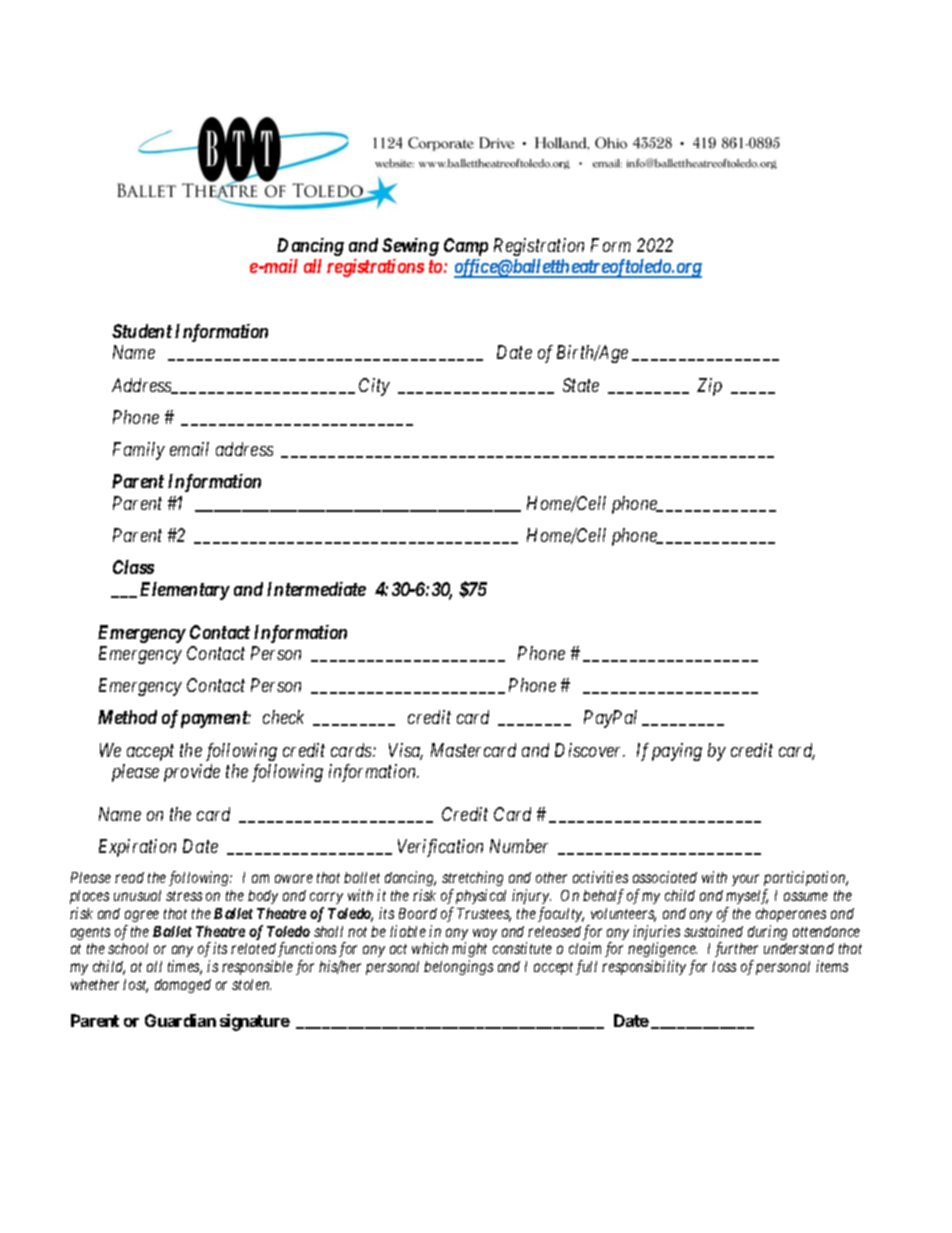  I want to click on Intermediate, so click(316, 589).
